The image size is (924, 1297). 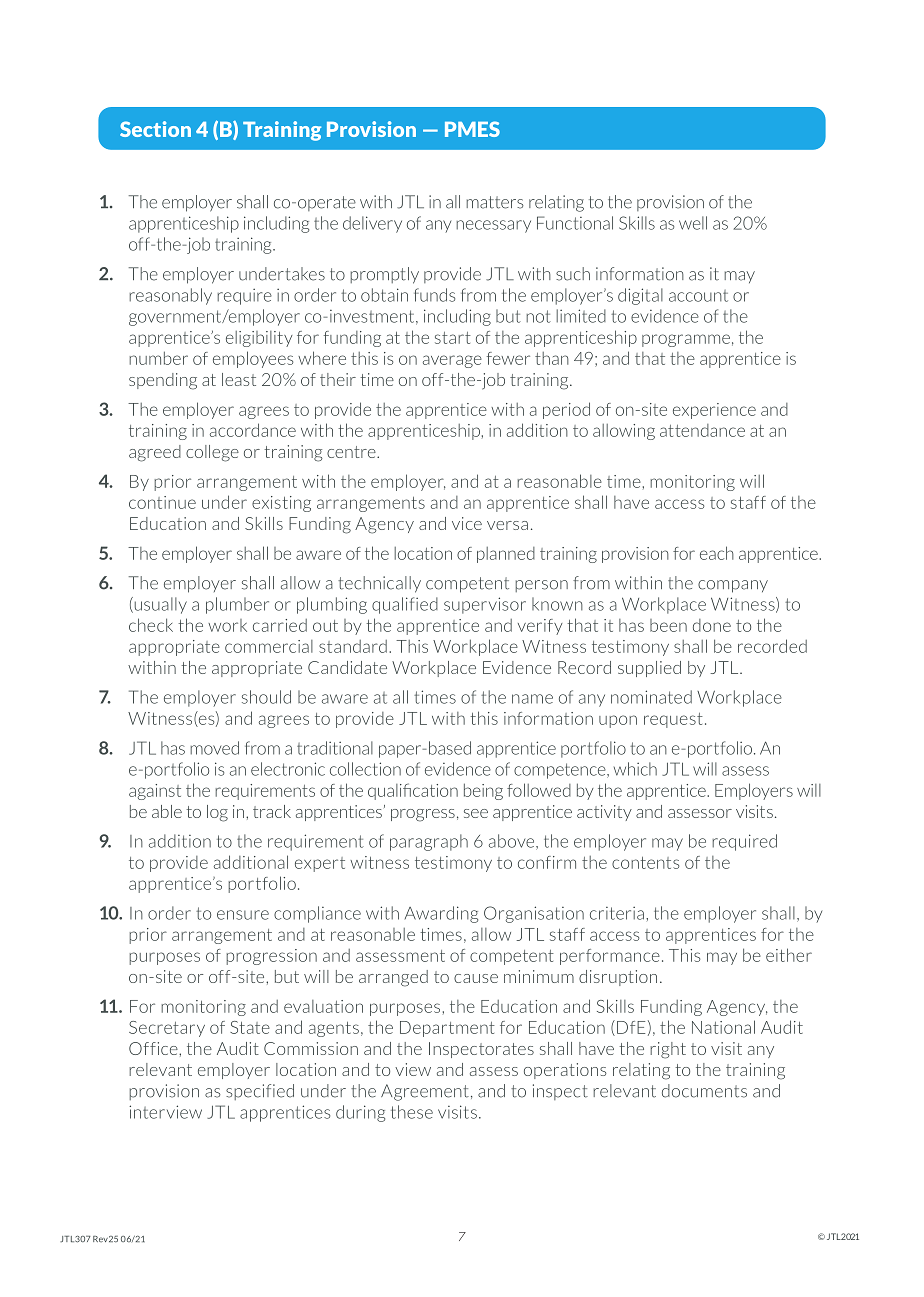 What do you see at coordinates (217, 813) in the image?
I see `log` at bounding box center [217, 813].
